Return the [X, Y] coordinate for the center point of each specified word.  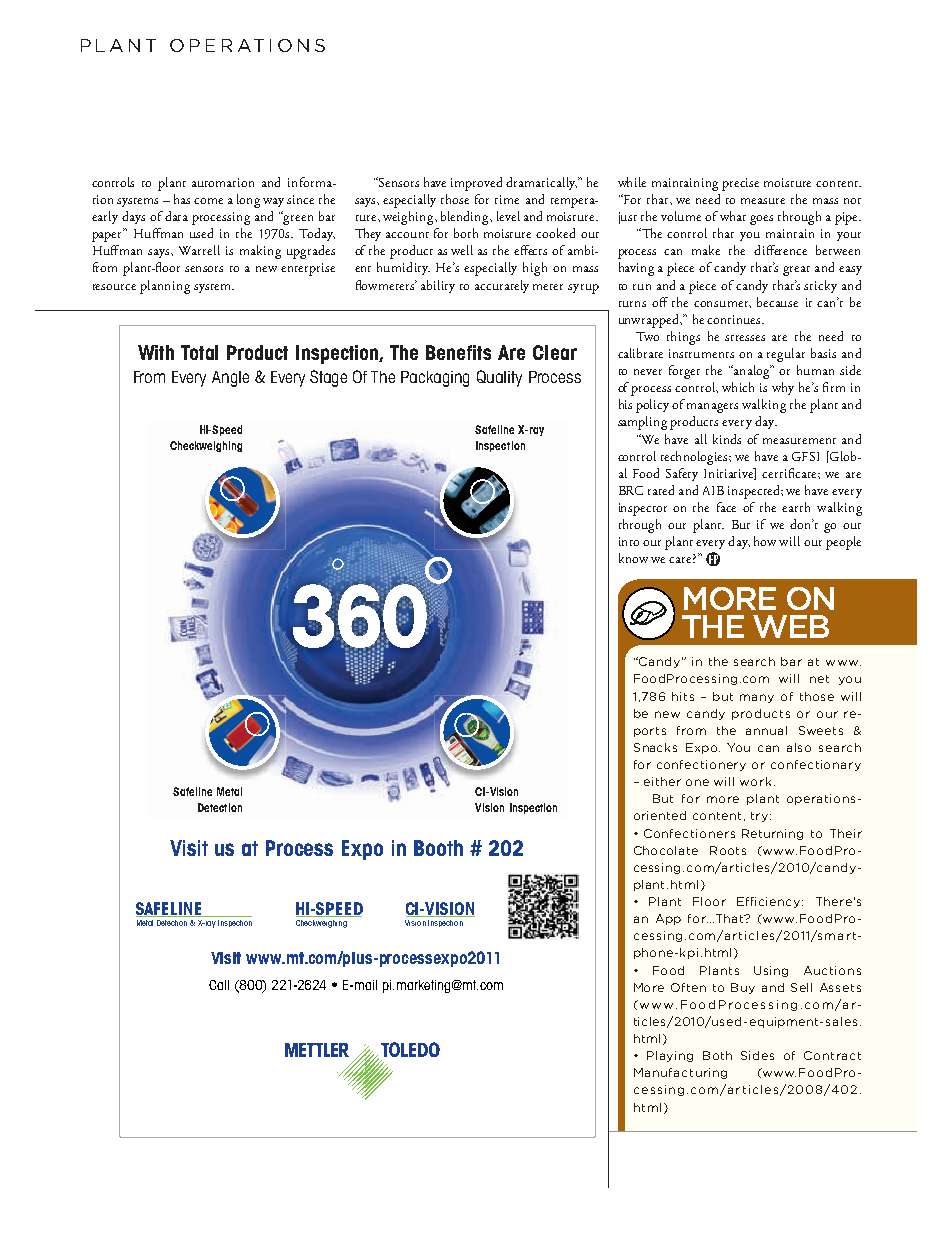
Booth [438, 848]
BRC [631, 490]
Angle [230, 379]
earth [796, 507]
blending [466, 218]
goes [761, 220]
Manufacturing [680, 1073]
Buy [743, 988]
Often [688, 987]
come [208, 201]
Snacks [655, 747]
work [755, 781]
